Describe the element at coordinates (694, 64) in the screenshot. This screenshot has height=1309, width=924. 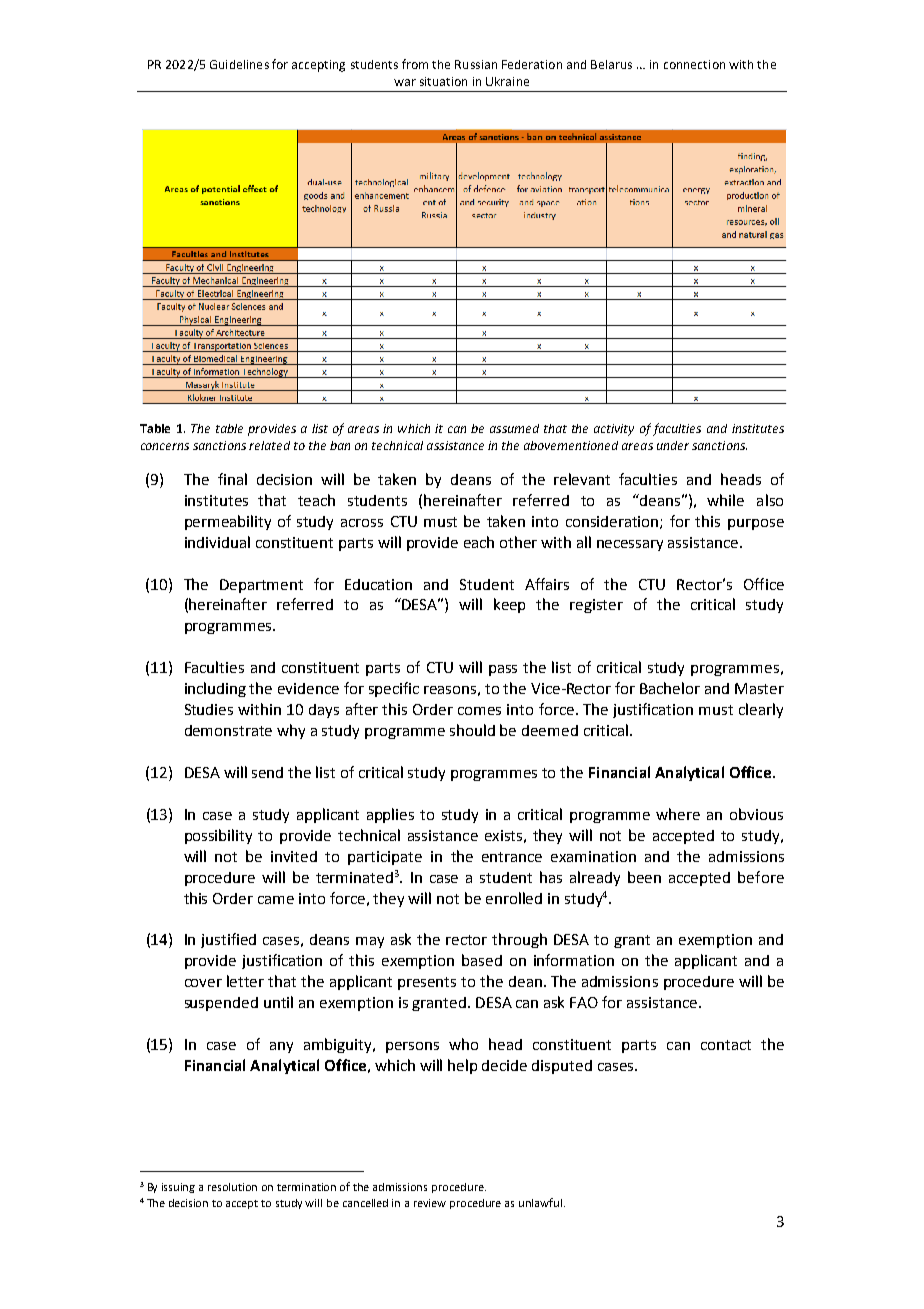
I see `connection` at that location.
